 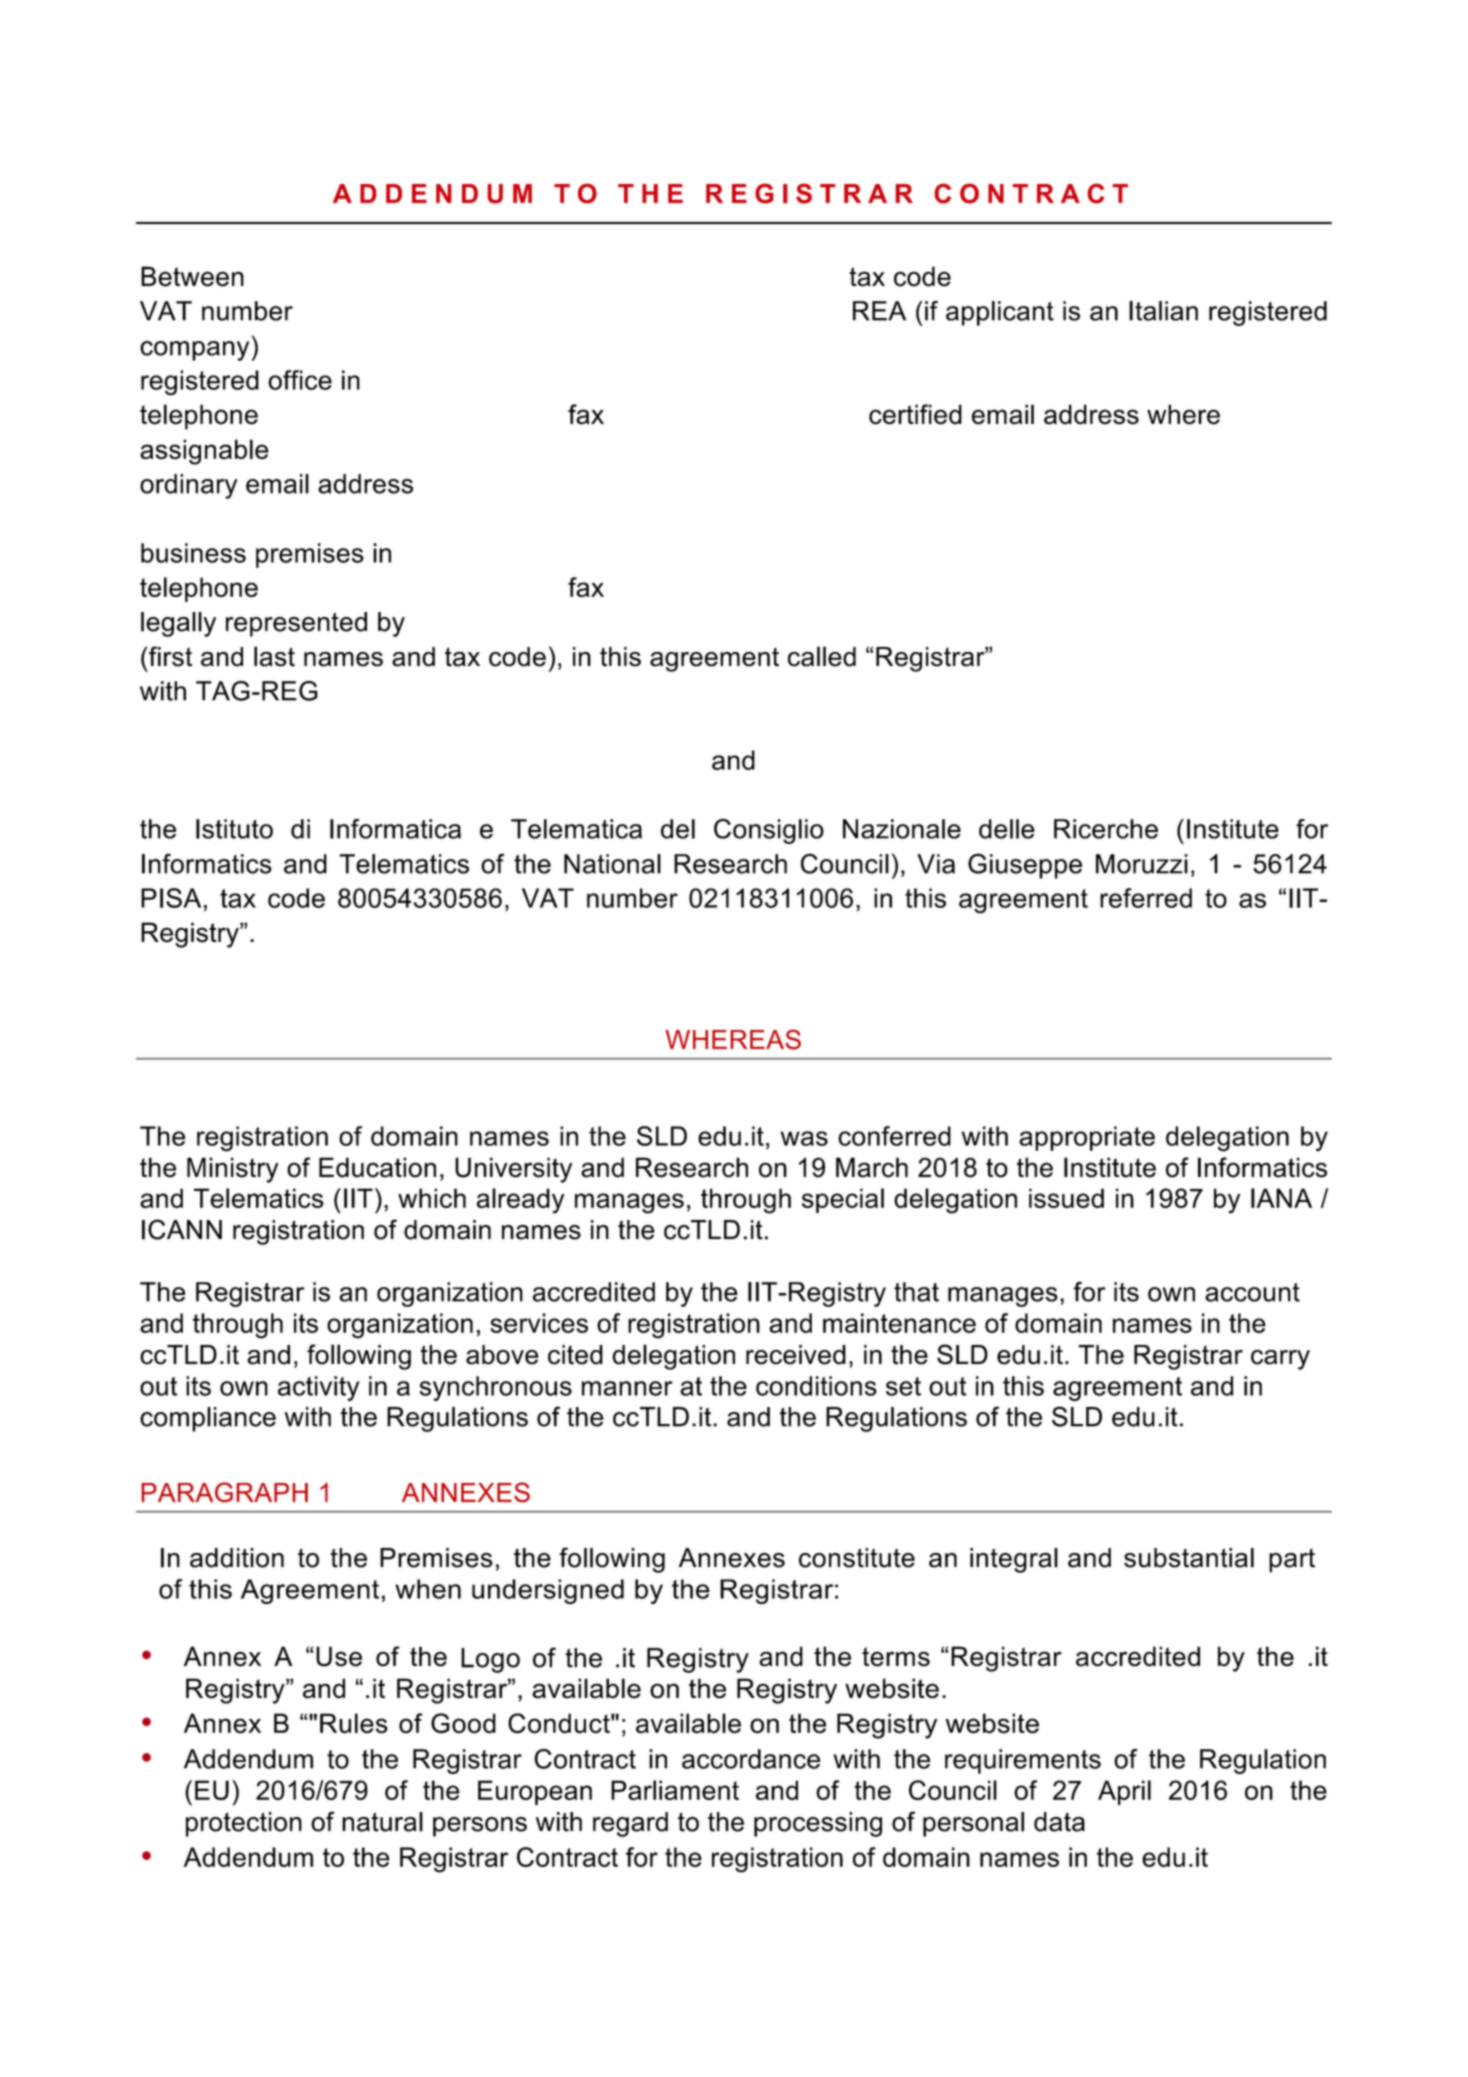 What do you see at coordinates (244, 1824) in the screenshot?
I see `protection` at bounding box center [244, 1824].
